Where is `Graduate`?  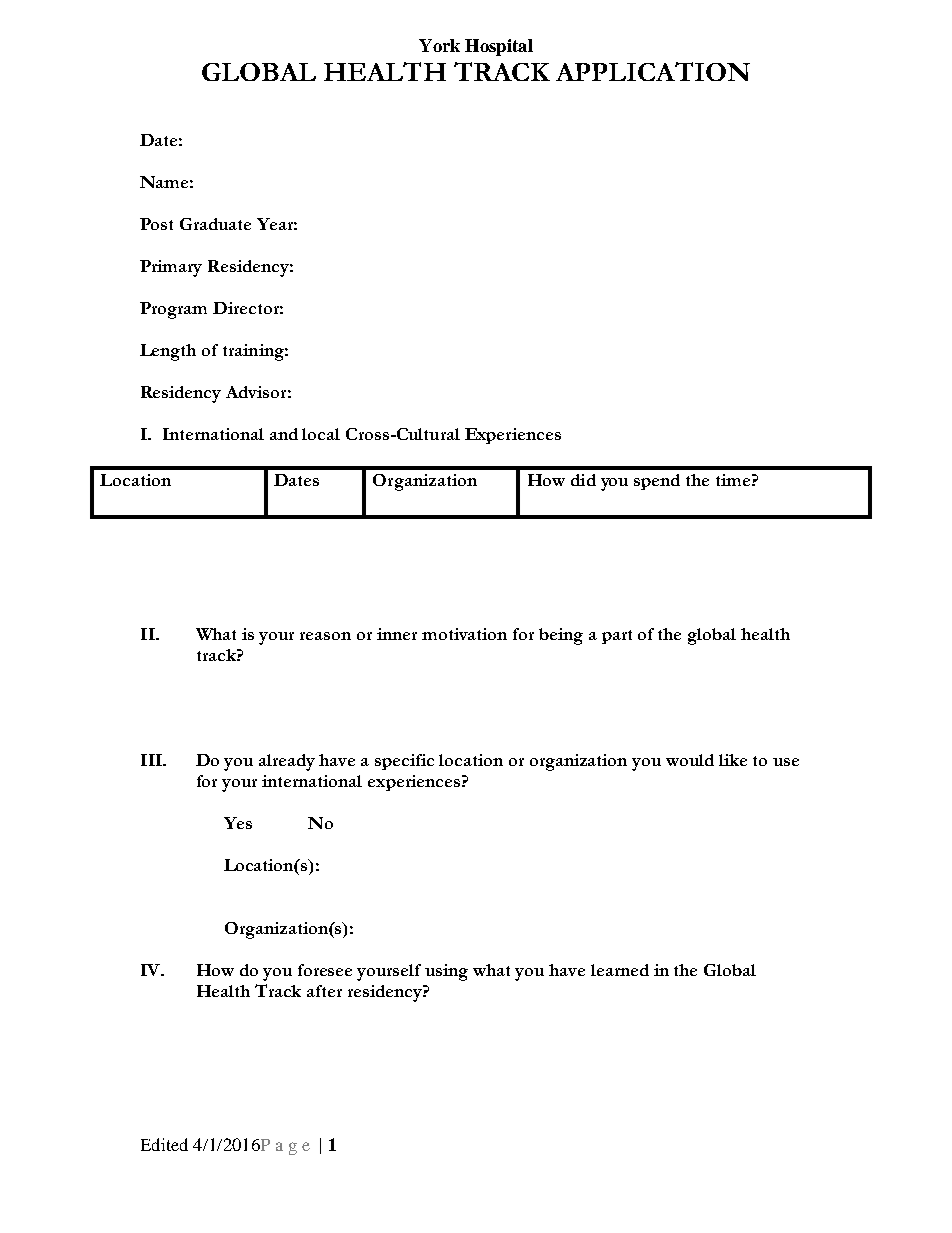 Graduate is located at coordinates (215, 224).
